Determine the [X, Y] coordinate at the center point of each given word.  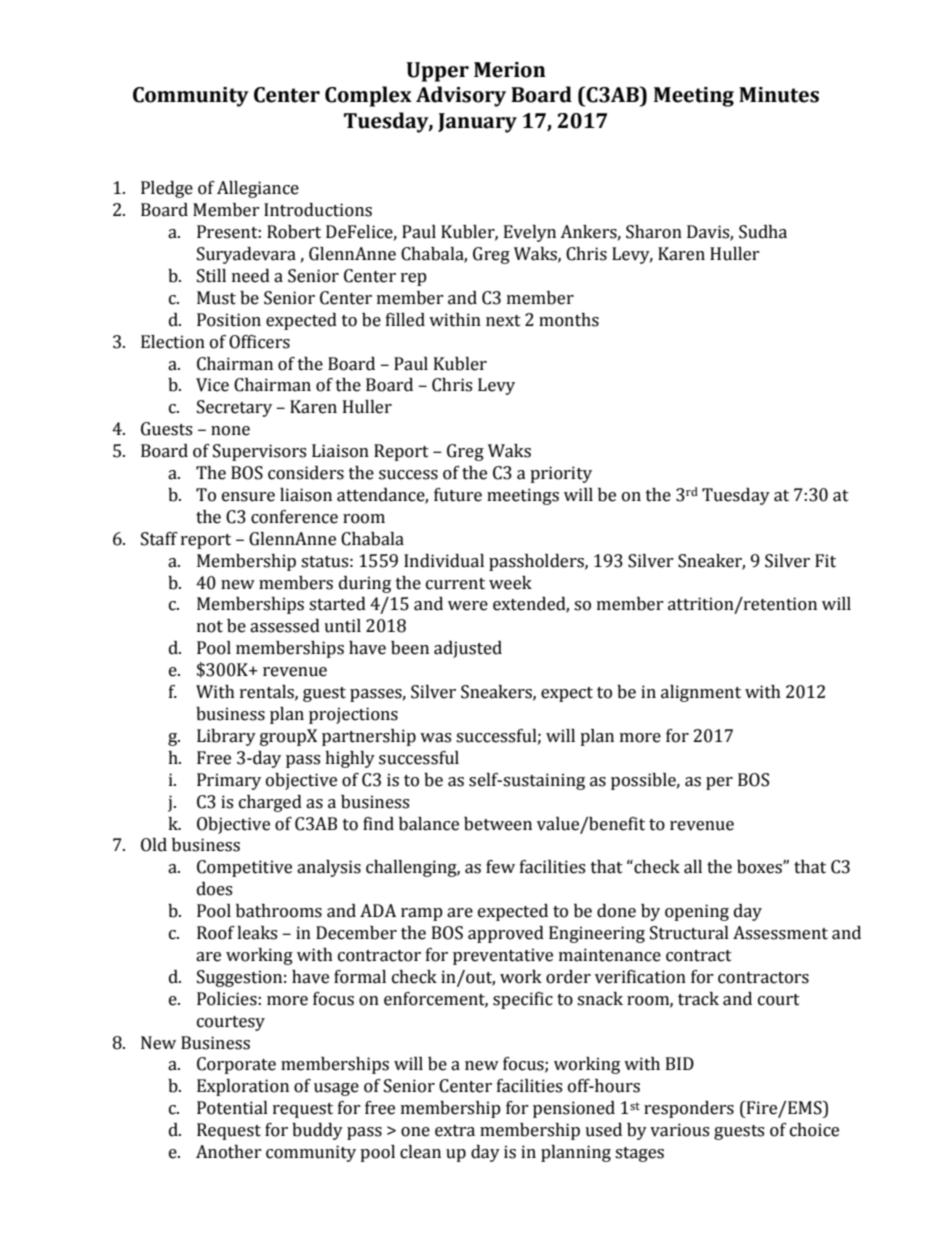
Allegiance [258, 189]
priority [561, 474]
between [498, 824]
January [477, 123]
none [230, 431]
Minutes [779, 95]
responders [689, 1109]
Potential [232, 1108]
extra [455, 1131]
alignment [701, 693]
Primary [229, 781]
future [458, 495]
